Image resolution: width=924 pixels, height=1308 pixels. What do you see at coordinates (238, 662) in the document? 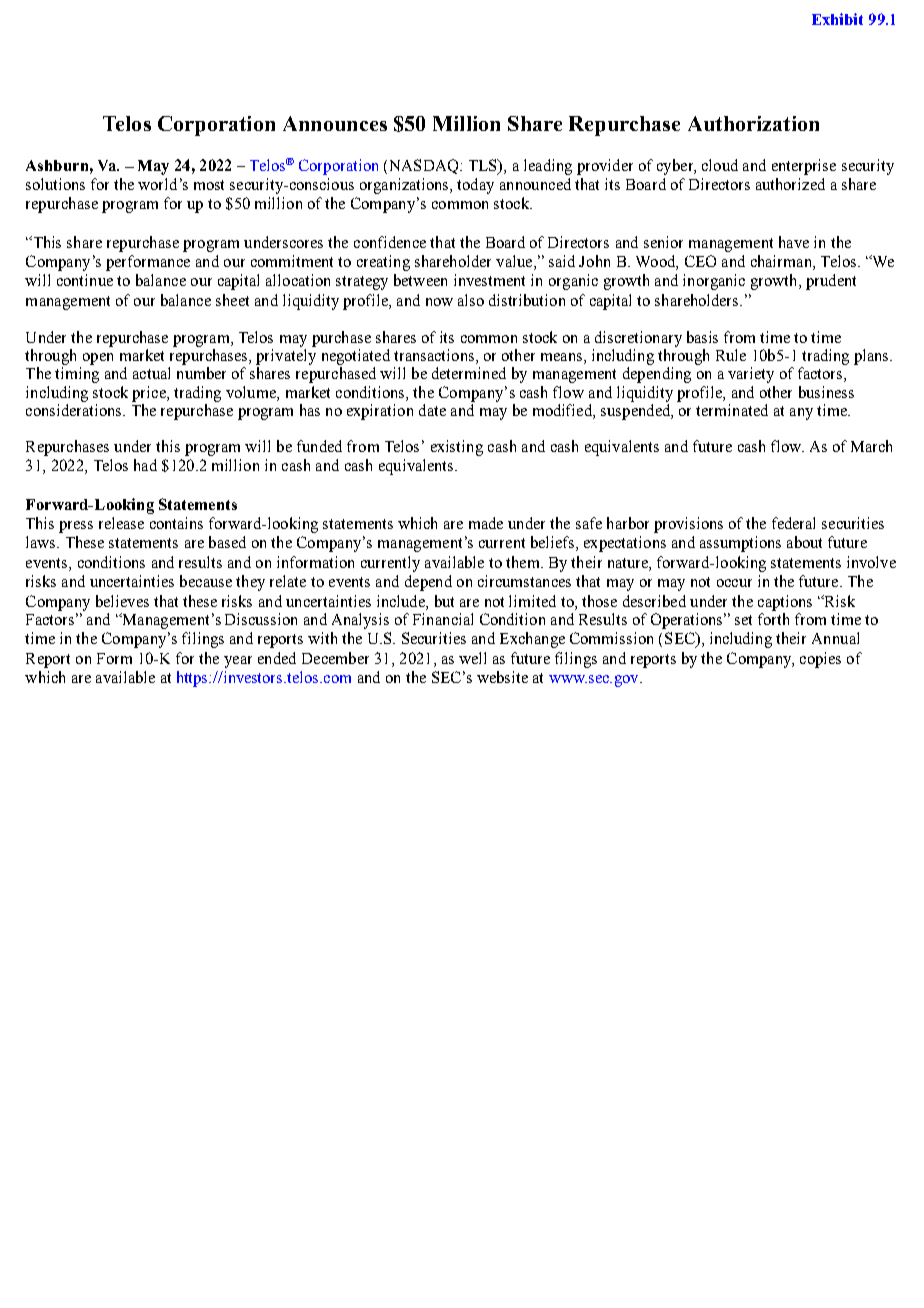
I see `year` at bounding box center [238, 662].
